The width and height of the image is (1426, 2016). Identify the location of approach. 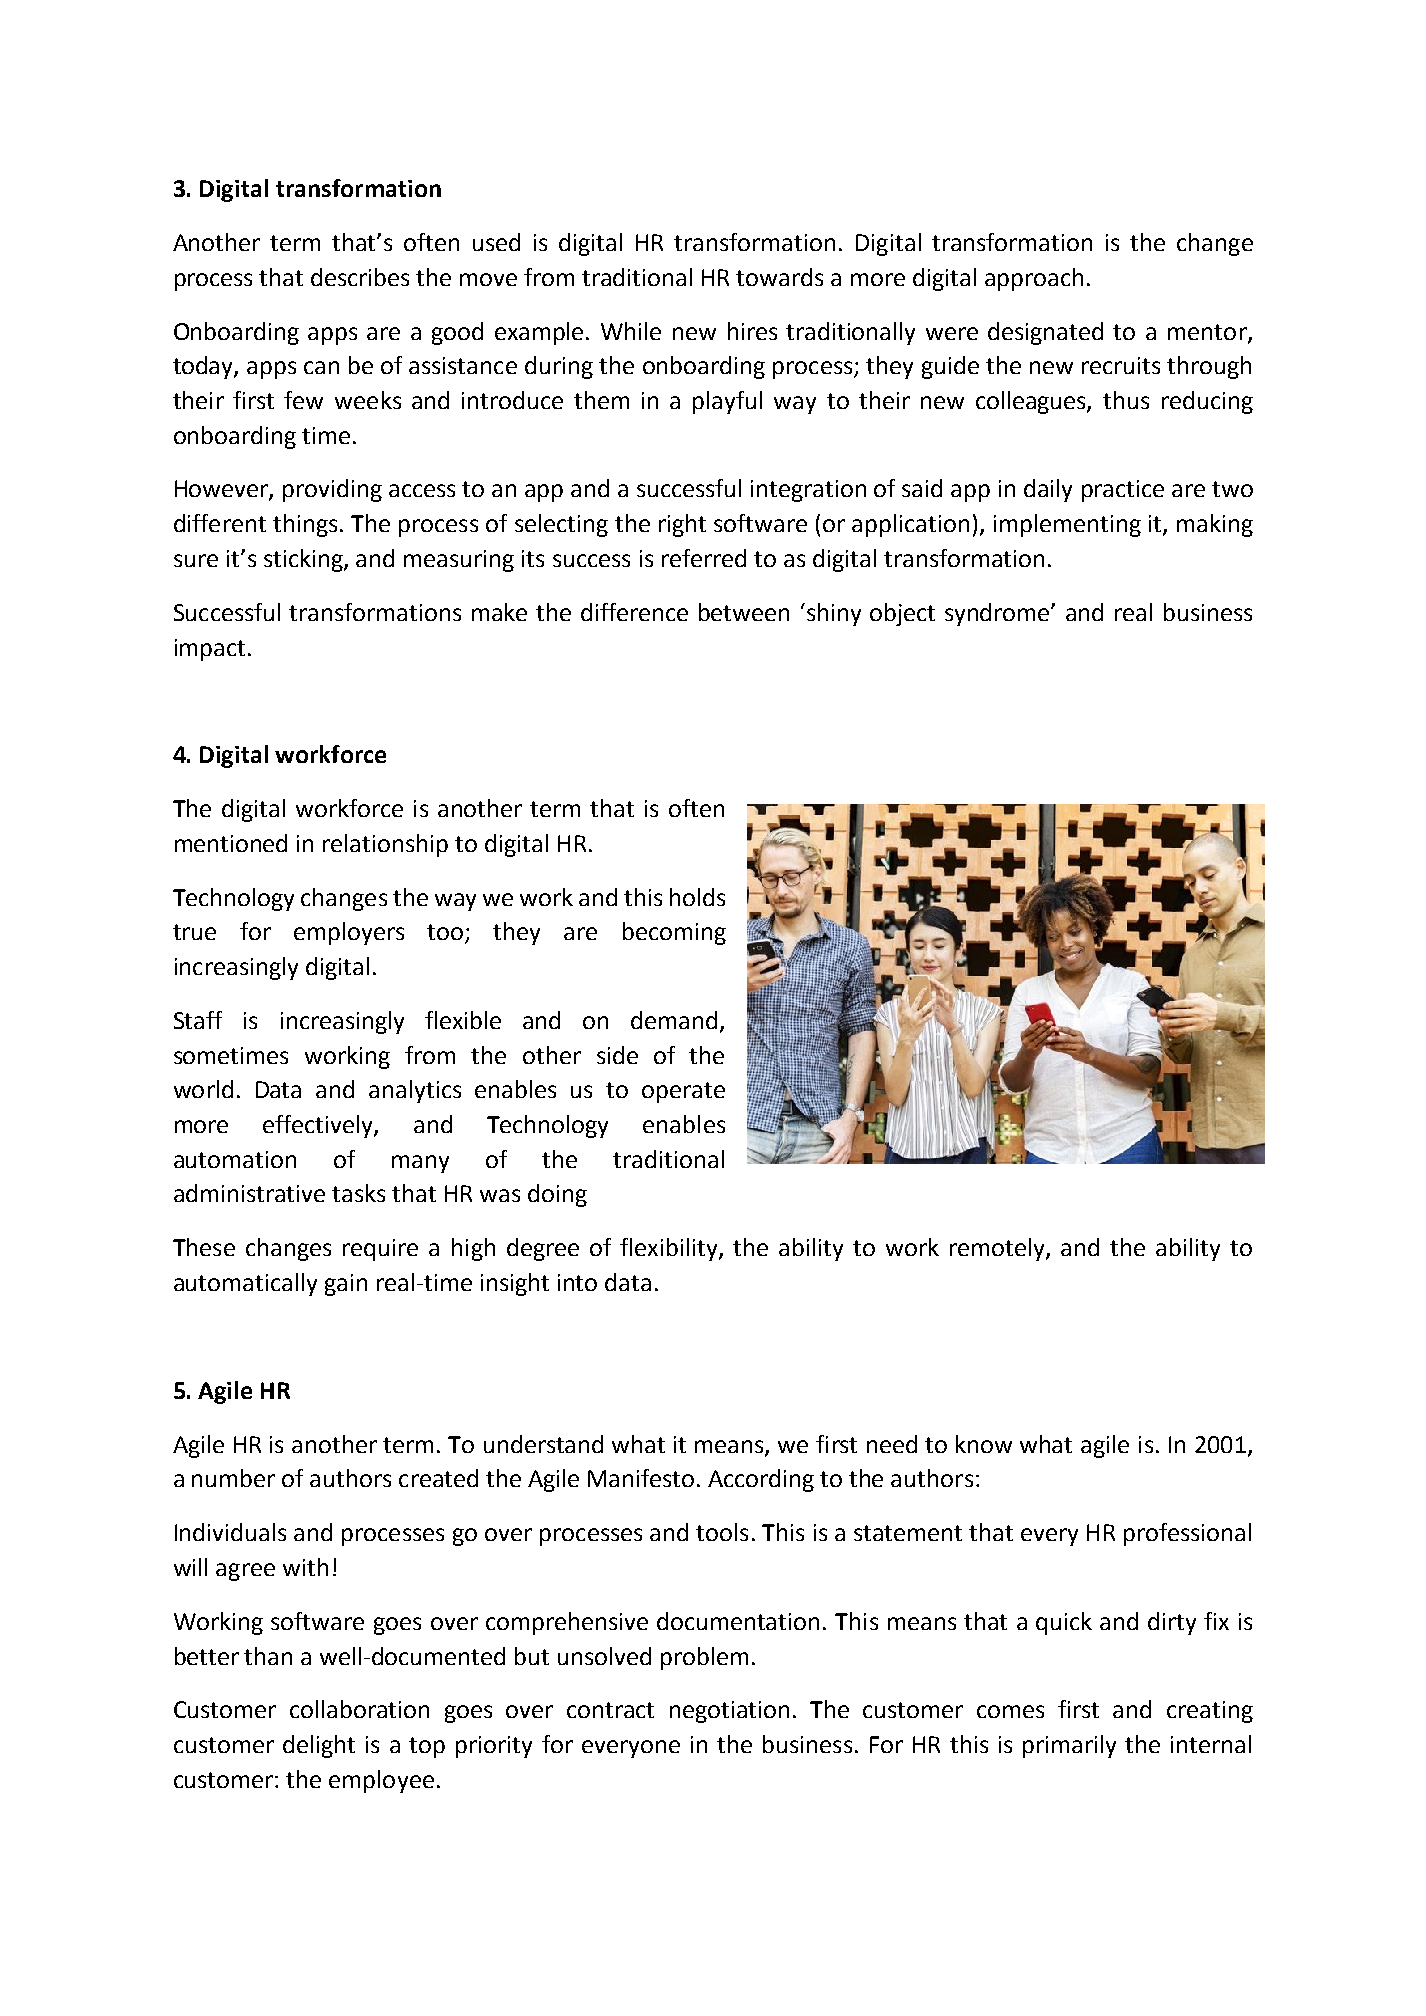
(1034, 279).
